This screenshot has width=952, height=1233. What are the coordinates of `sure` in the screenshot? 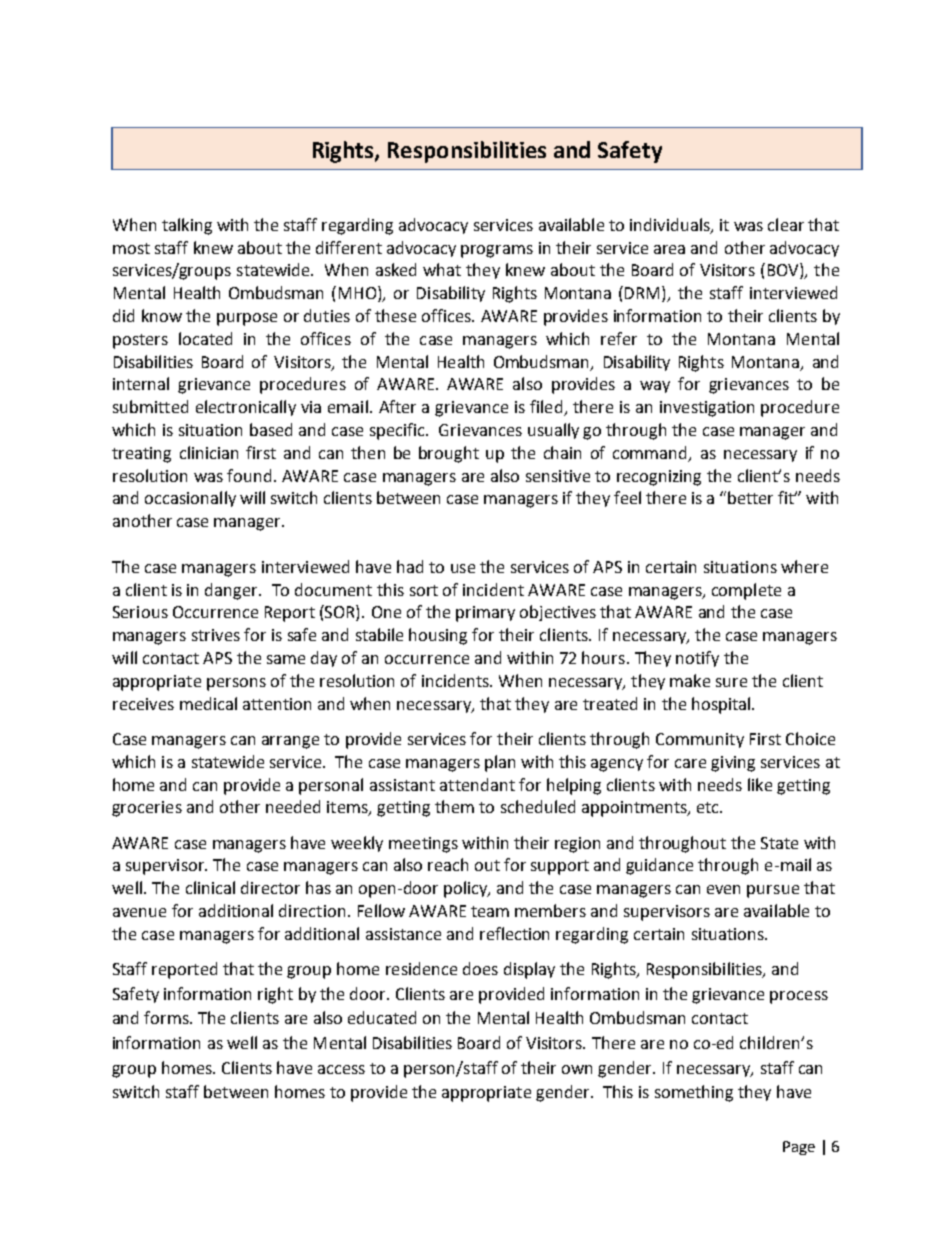 It's located at (731, 682).
